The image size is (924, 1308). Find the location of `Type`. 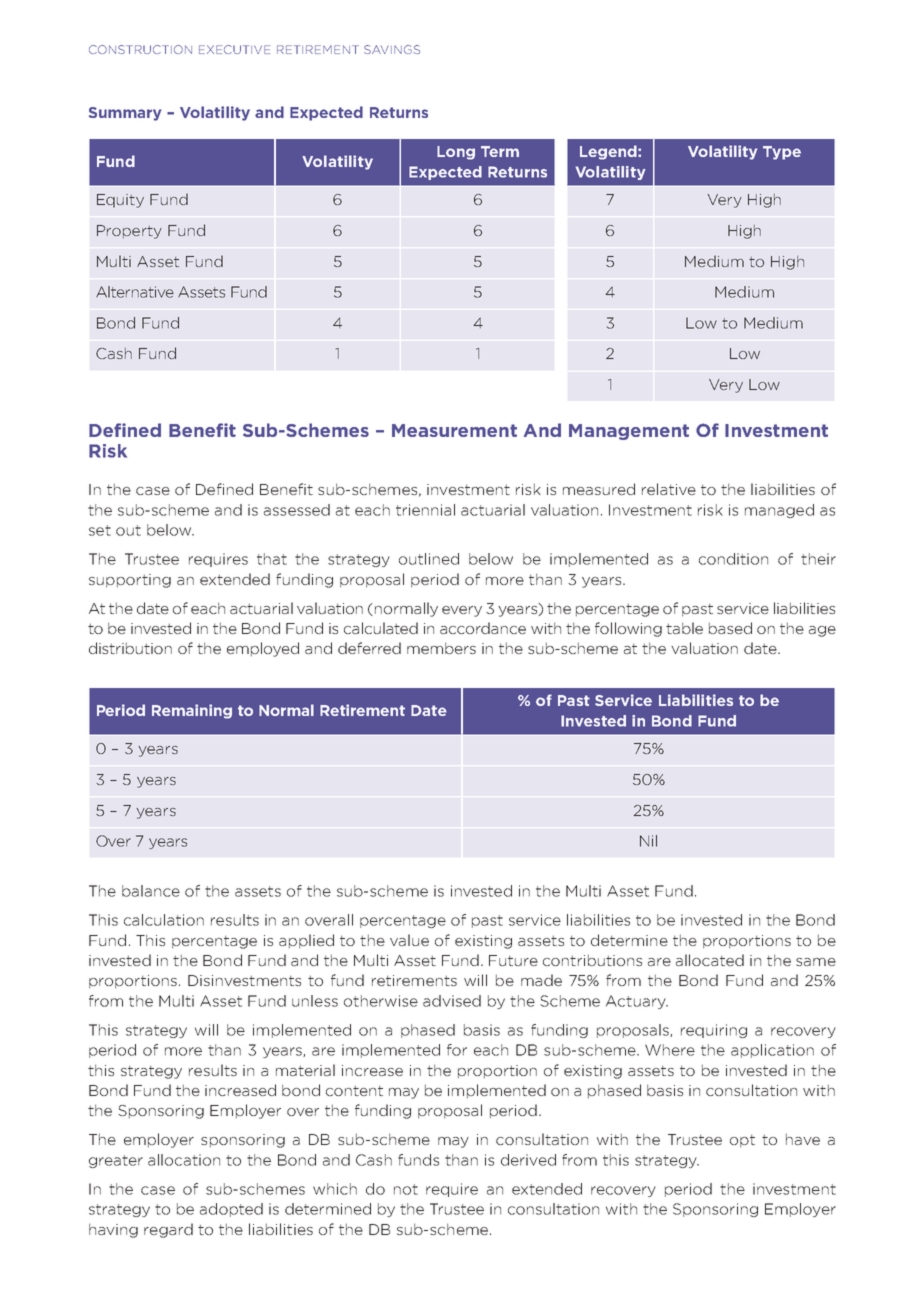

Type is located at coordinates (782, 153).
